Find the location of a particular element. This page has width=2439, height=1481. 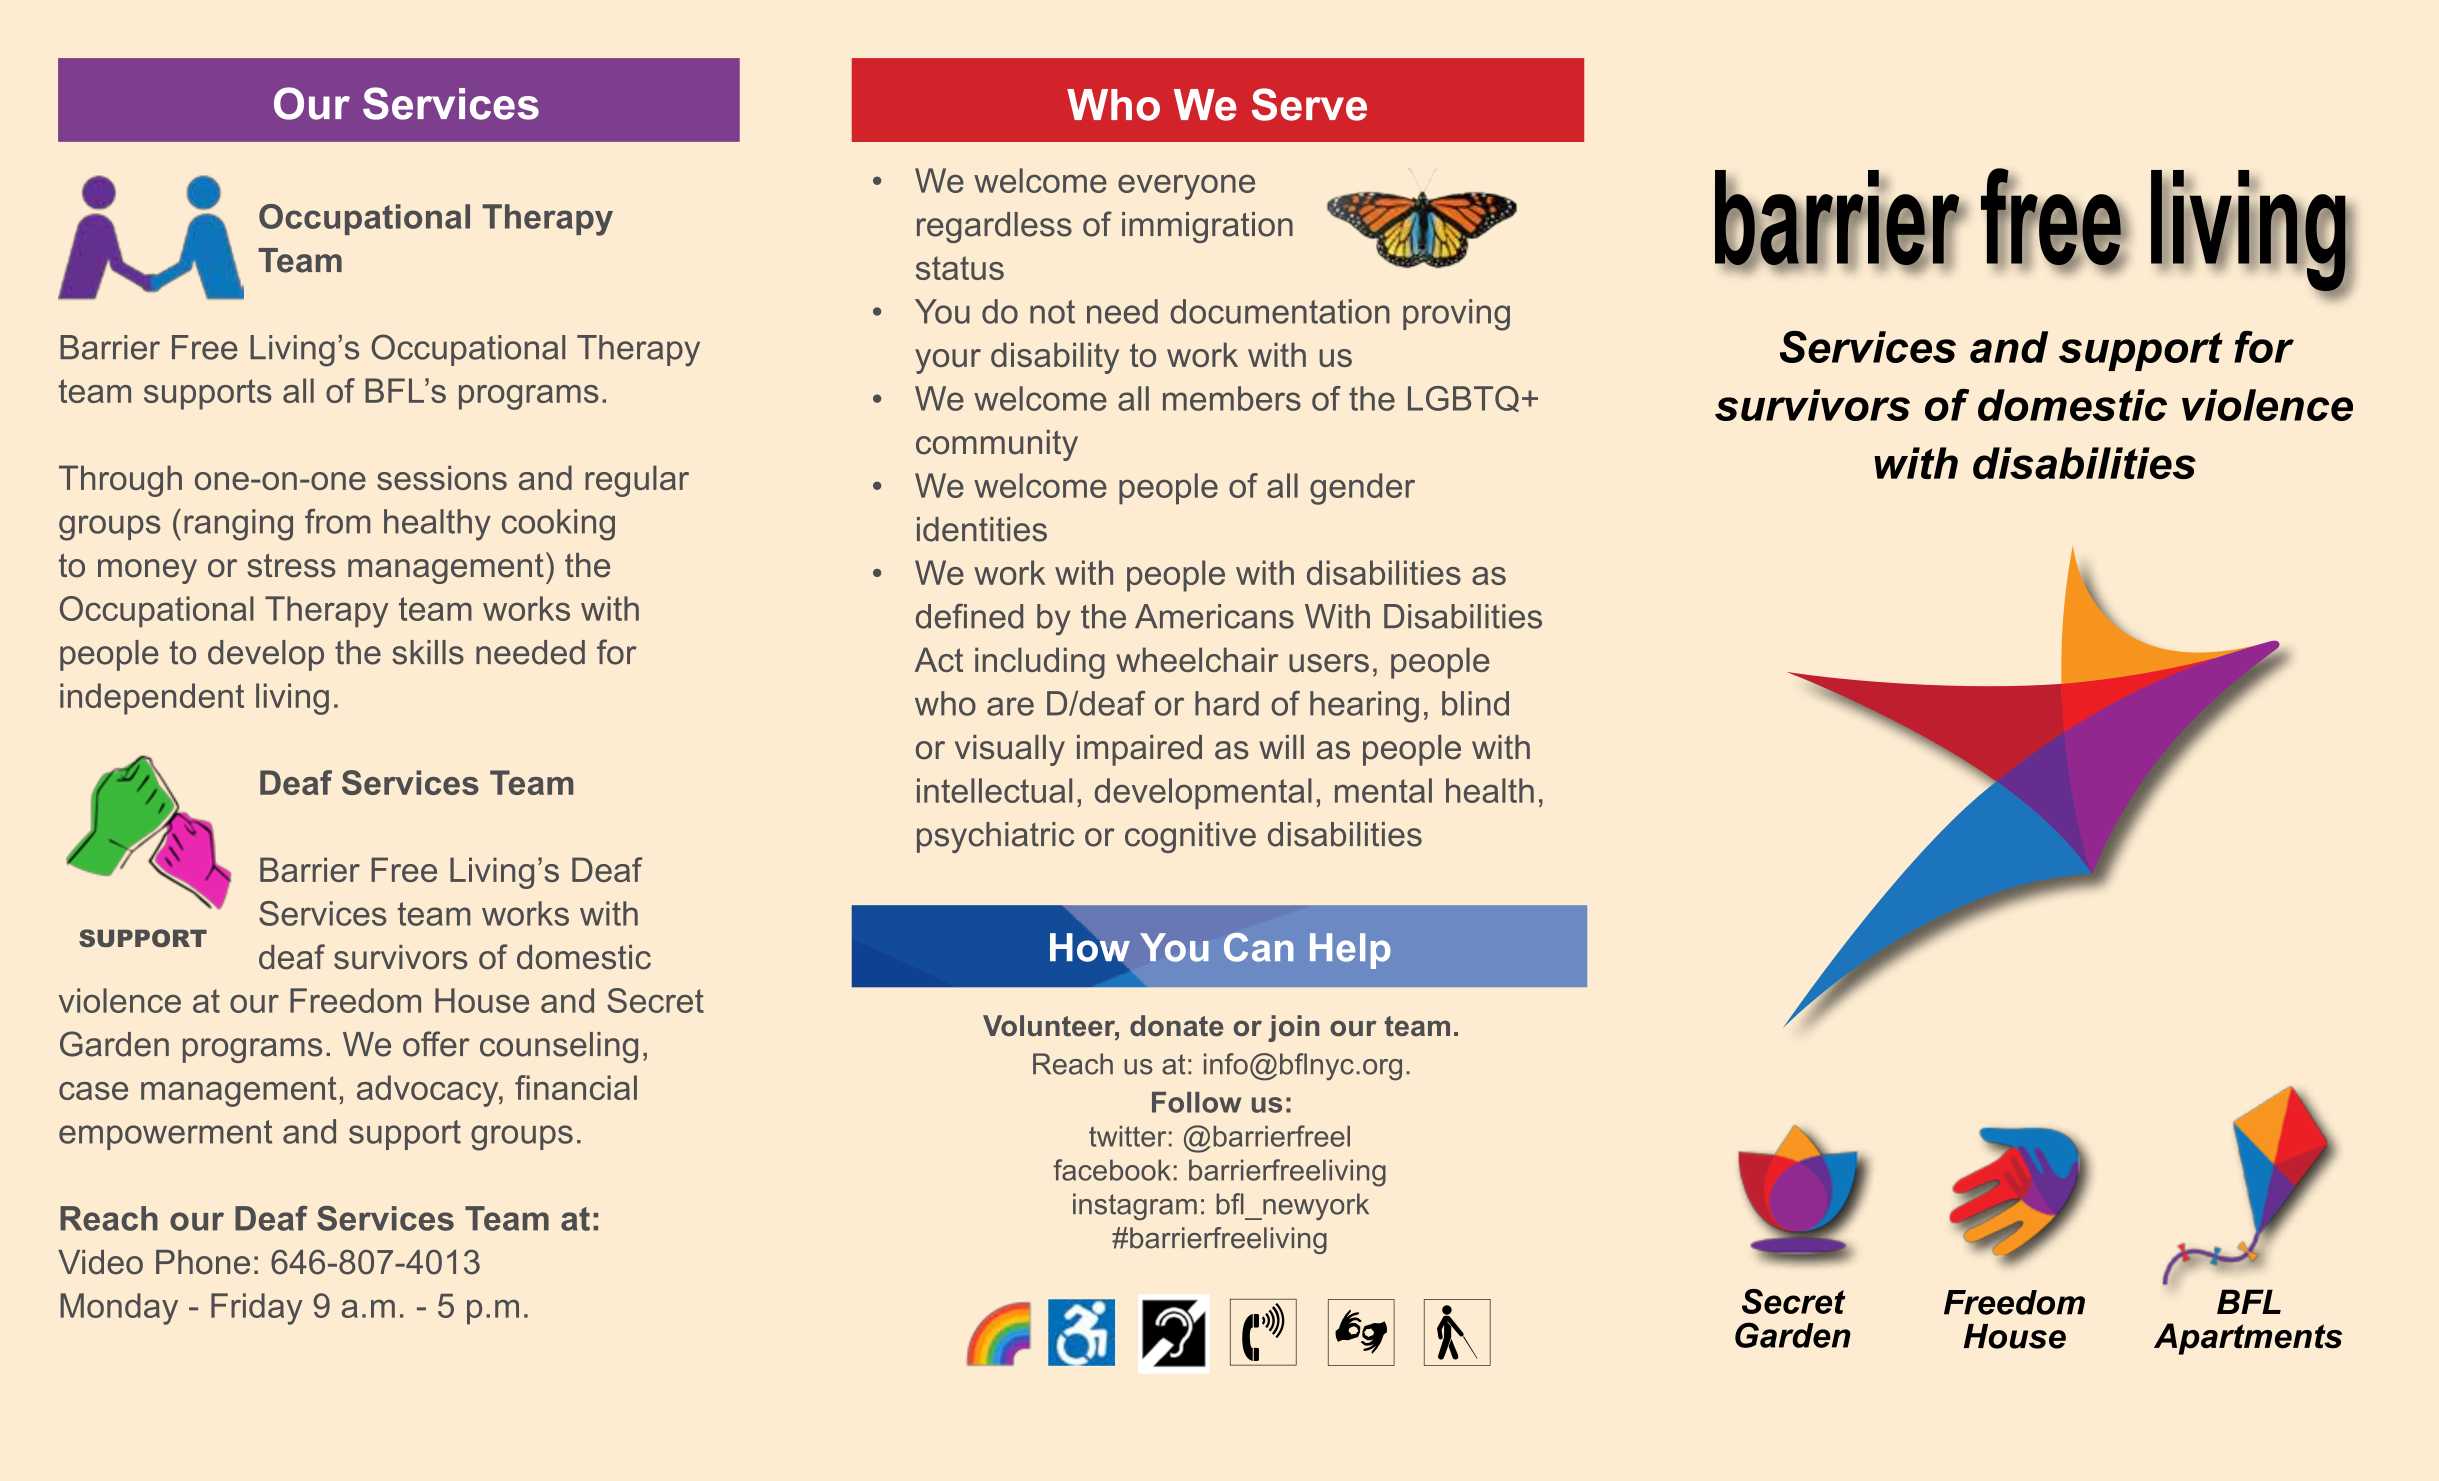

regardless is located at coordinates (994, 227).
